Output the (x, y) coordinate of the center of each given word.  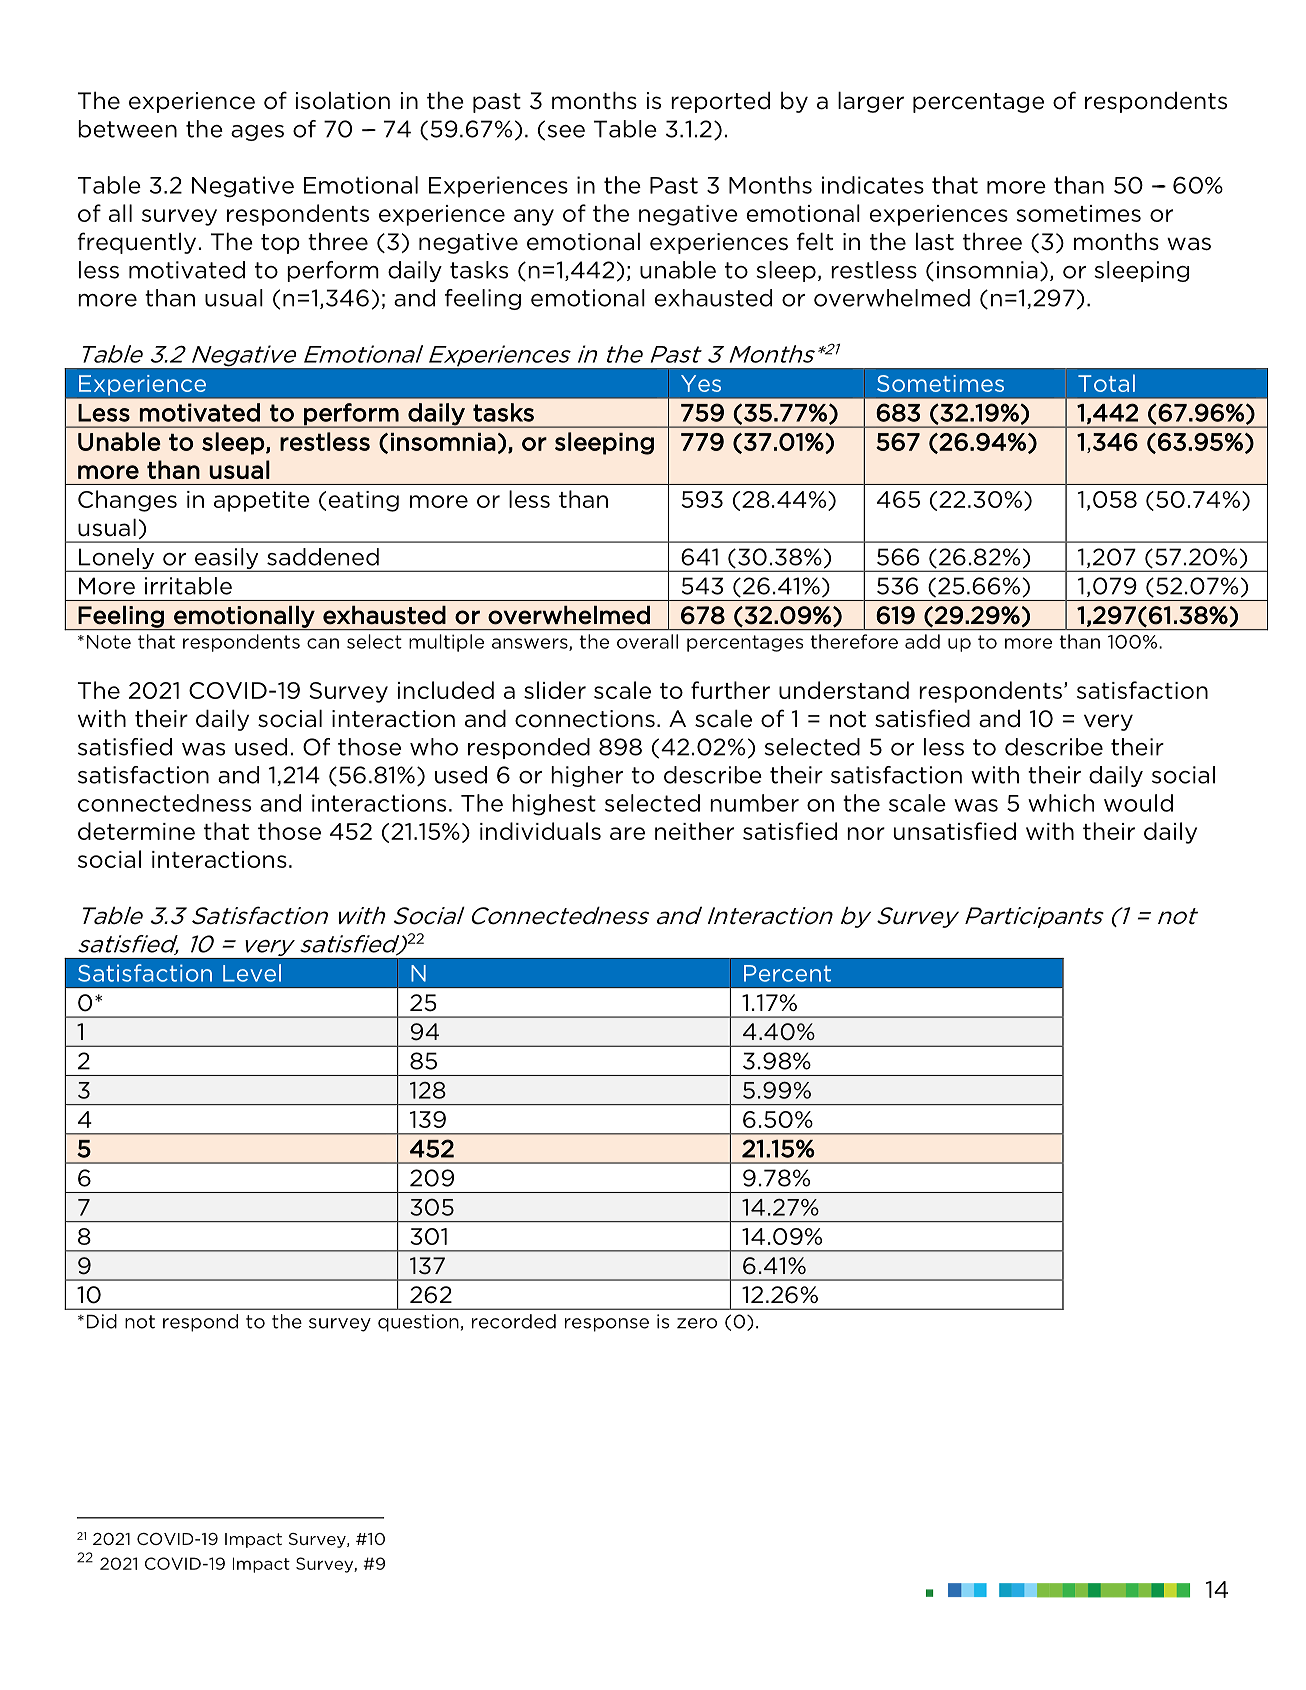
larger (871, 102)
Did (102, 1321)
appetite (262, 501)
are (627, 833)
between (127, 129)
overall (647, 641)
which (1061, 803)
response (607, 1325)
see (566, 131)
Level (252, 973)
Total (1106, 383)
